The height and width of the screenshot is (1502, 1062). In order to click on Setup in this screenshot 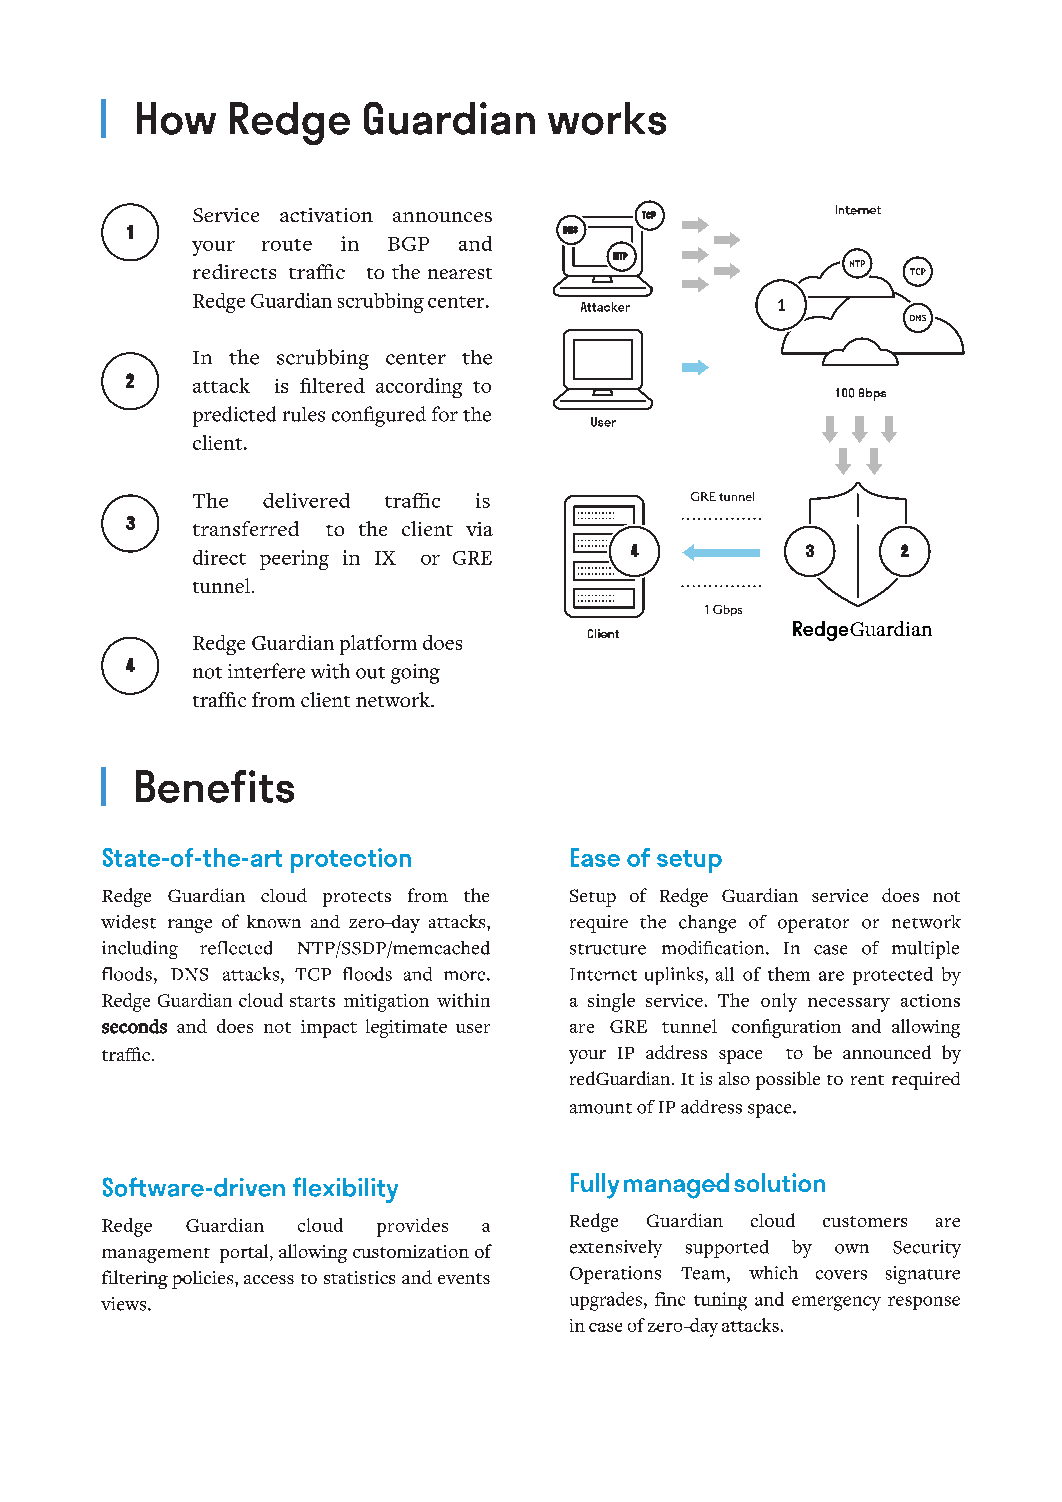, I will do `click(593, 898)`.
